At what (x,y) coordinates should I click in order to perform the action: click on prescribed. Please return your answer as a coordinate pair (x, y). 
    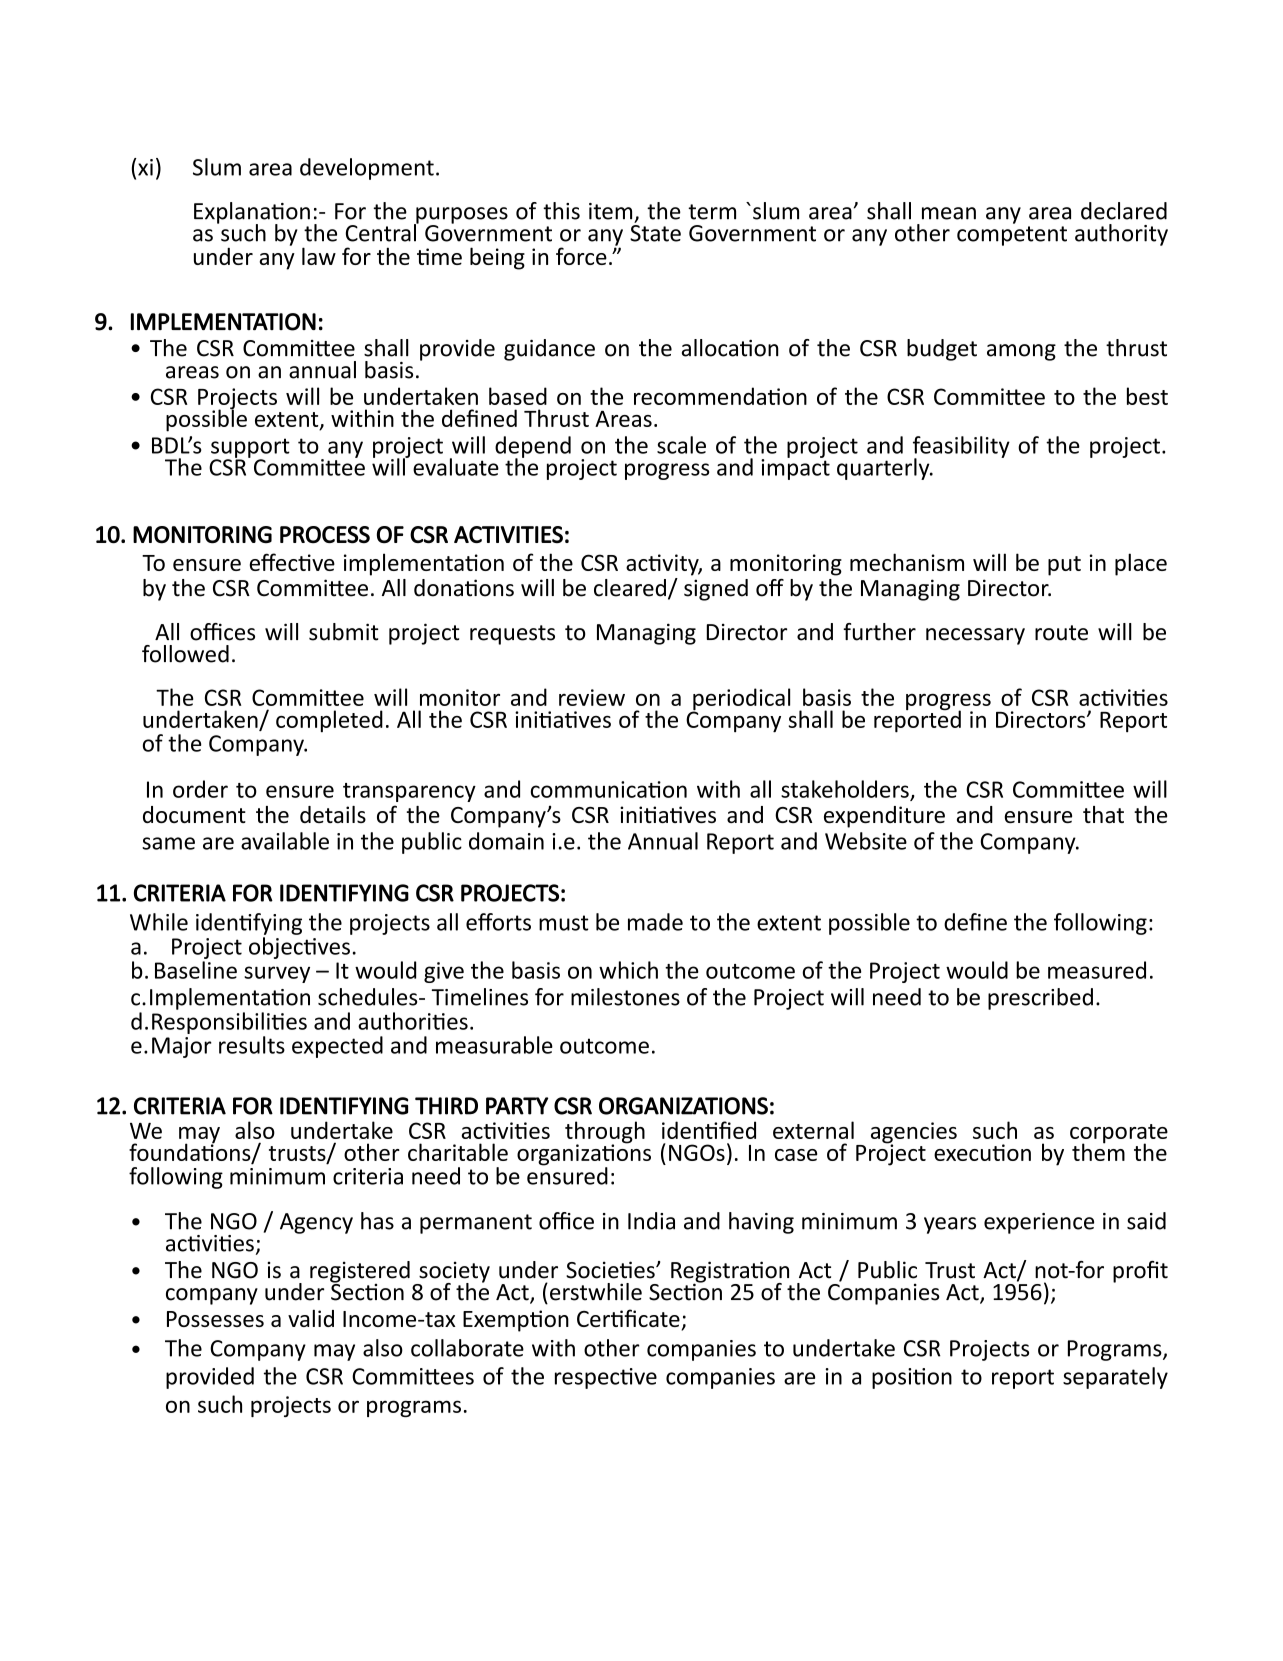
    Looking at the image, I should click on (1040, 999).
